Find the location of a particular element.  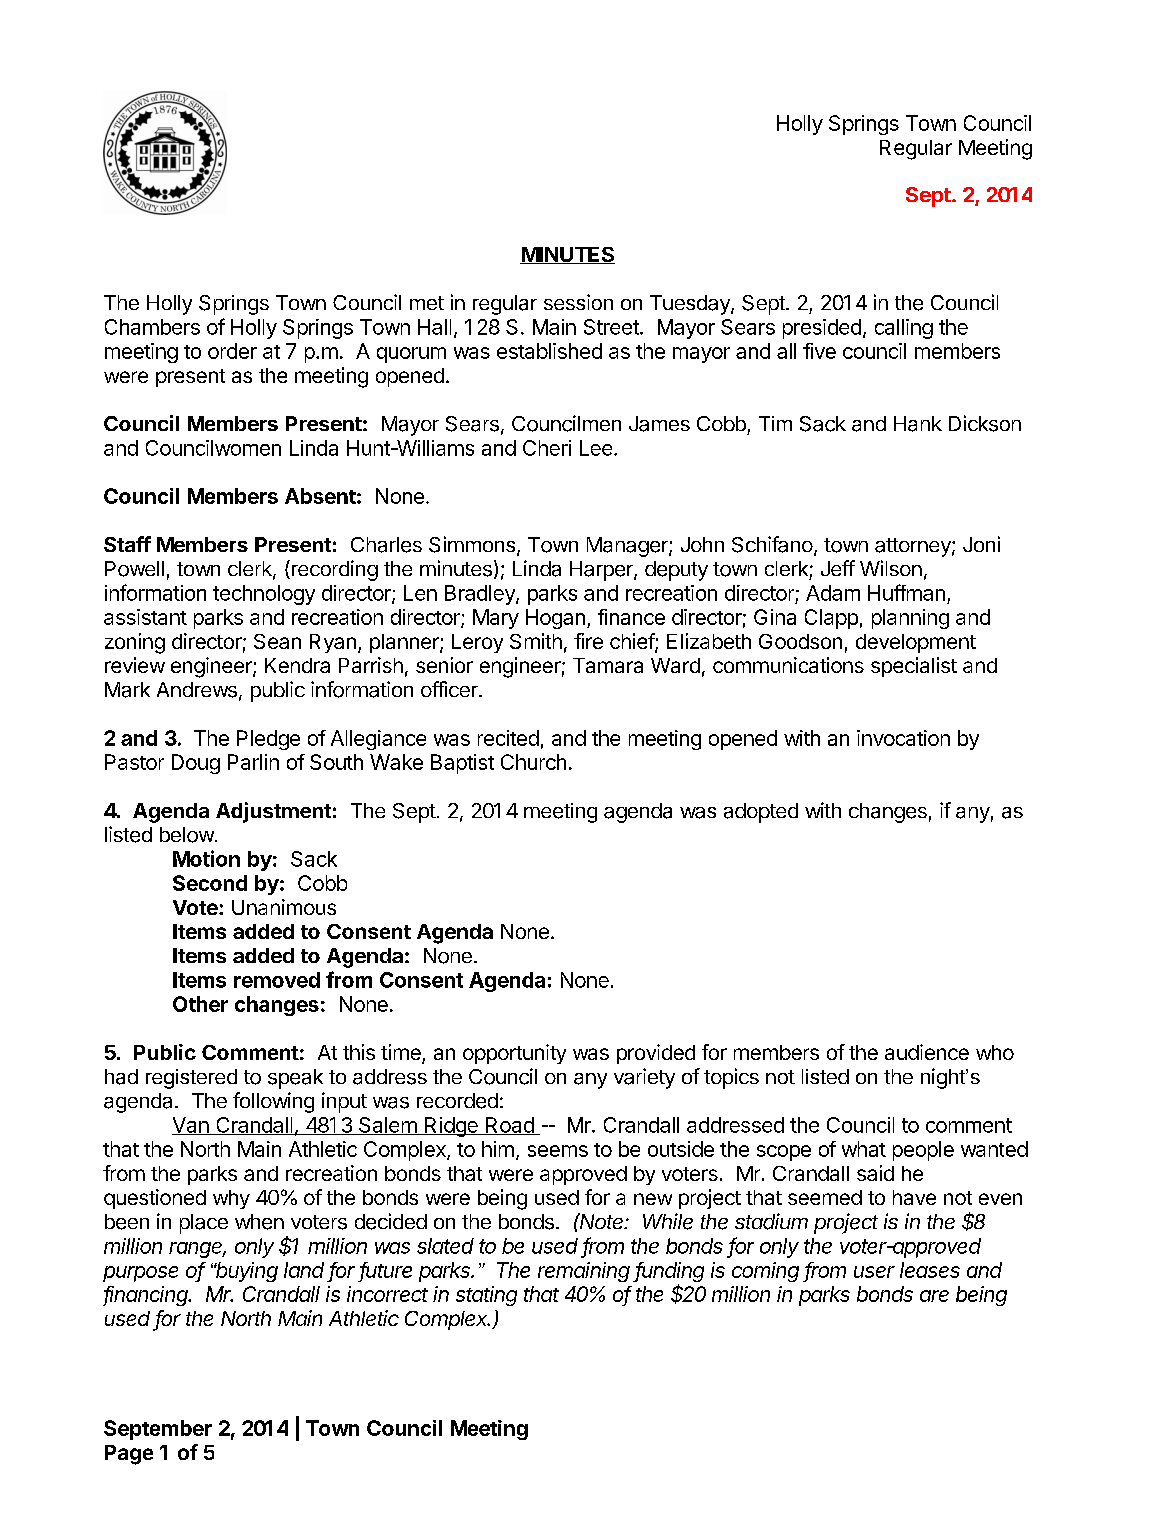

calling is located at coordinates (904, 329).
